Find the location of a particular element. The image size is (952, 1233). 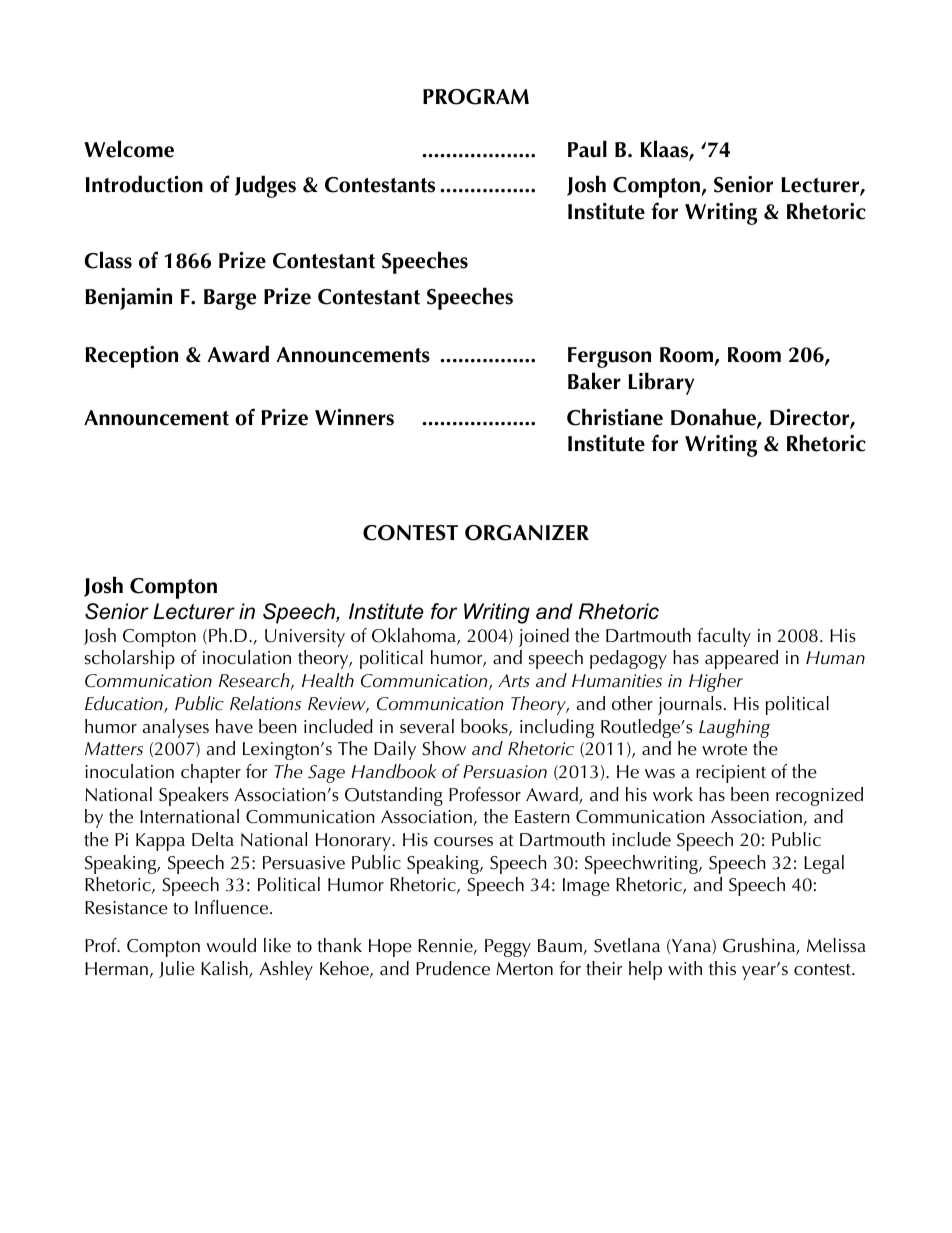

scholarship is located at coordinates (130, 659).
